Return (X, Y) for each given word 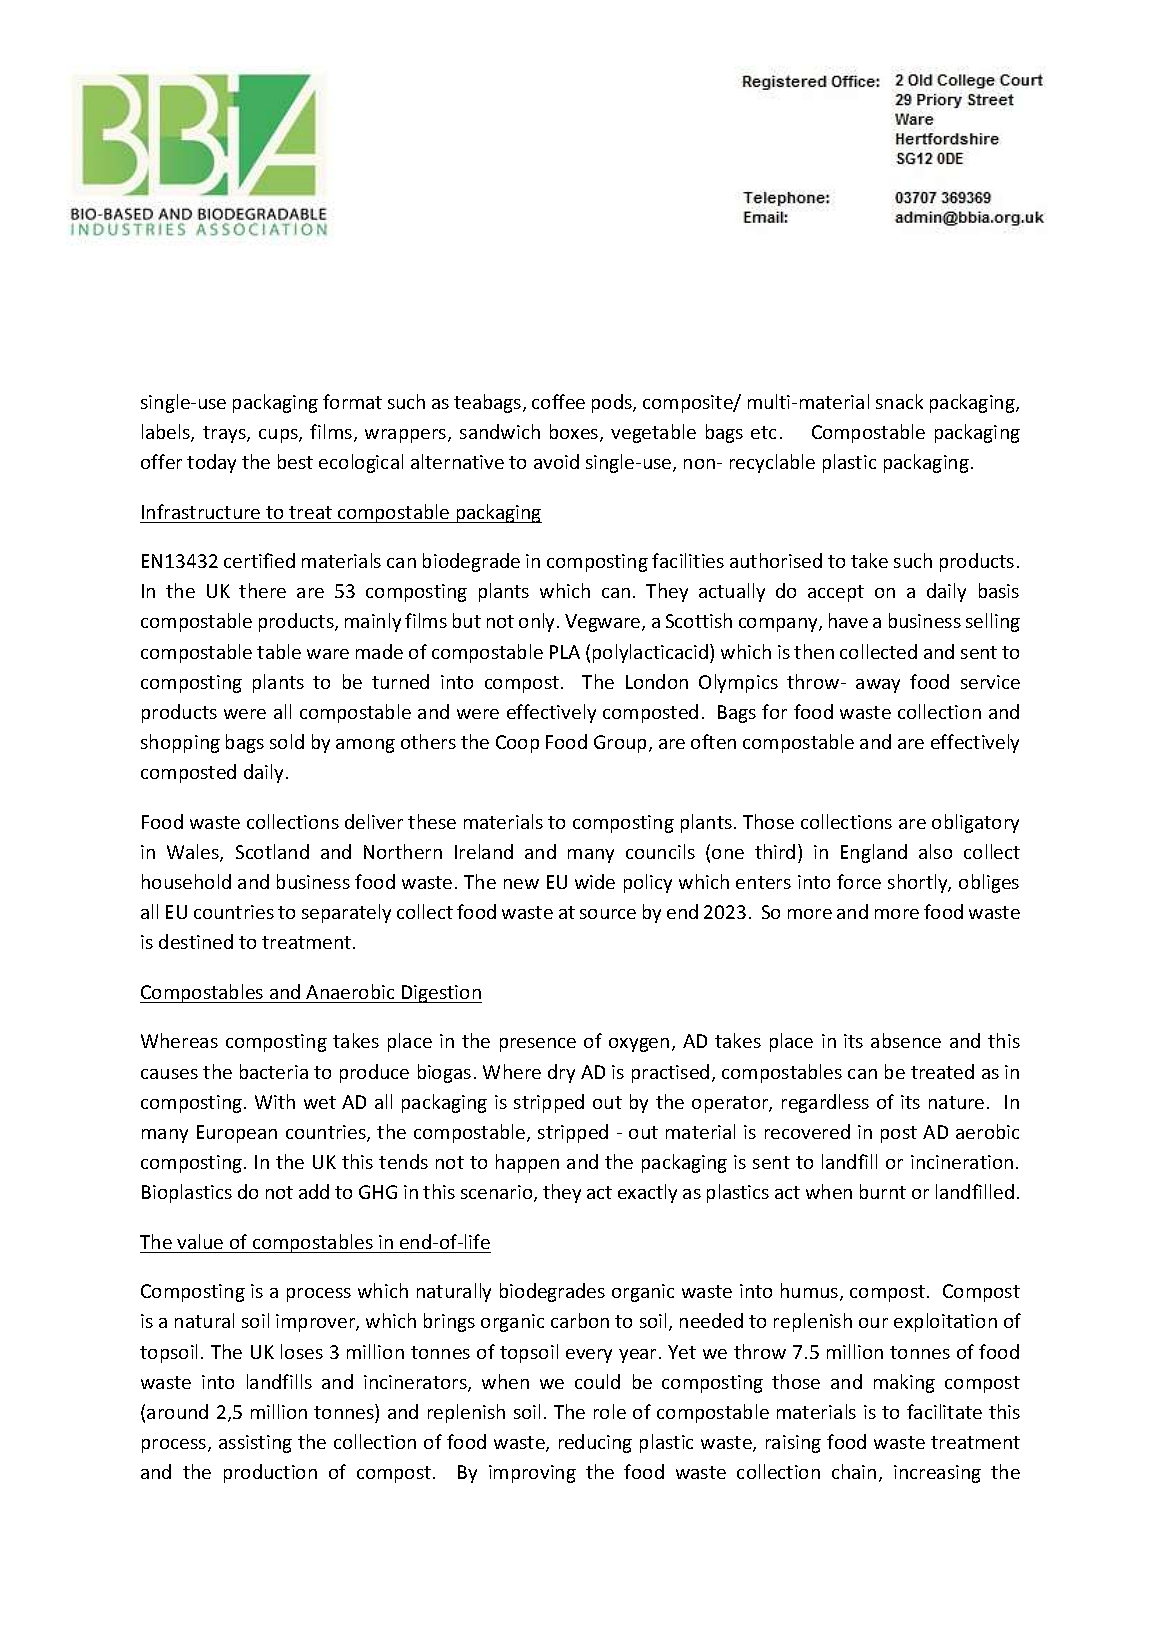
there (262, 590)
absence (906, 1040)
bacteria (274, 1071)
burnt (883, 1191)
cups (279, 436)
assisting (255, 1444)
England (874, 853)
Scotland (272, 851)
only (538, 622)
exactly (647, 1193)
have (848, 620)
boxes (575, 433)
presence (538, 1045)
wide (595, 881)
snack (899, 401)
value (200, 1241)
